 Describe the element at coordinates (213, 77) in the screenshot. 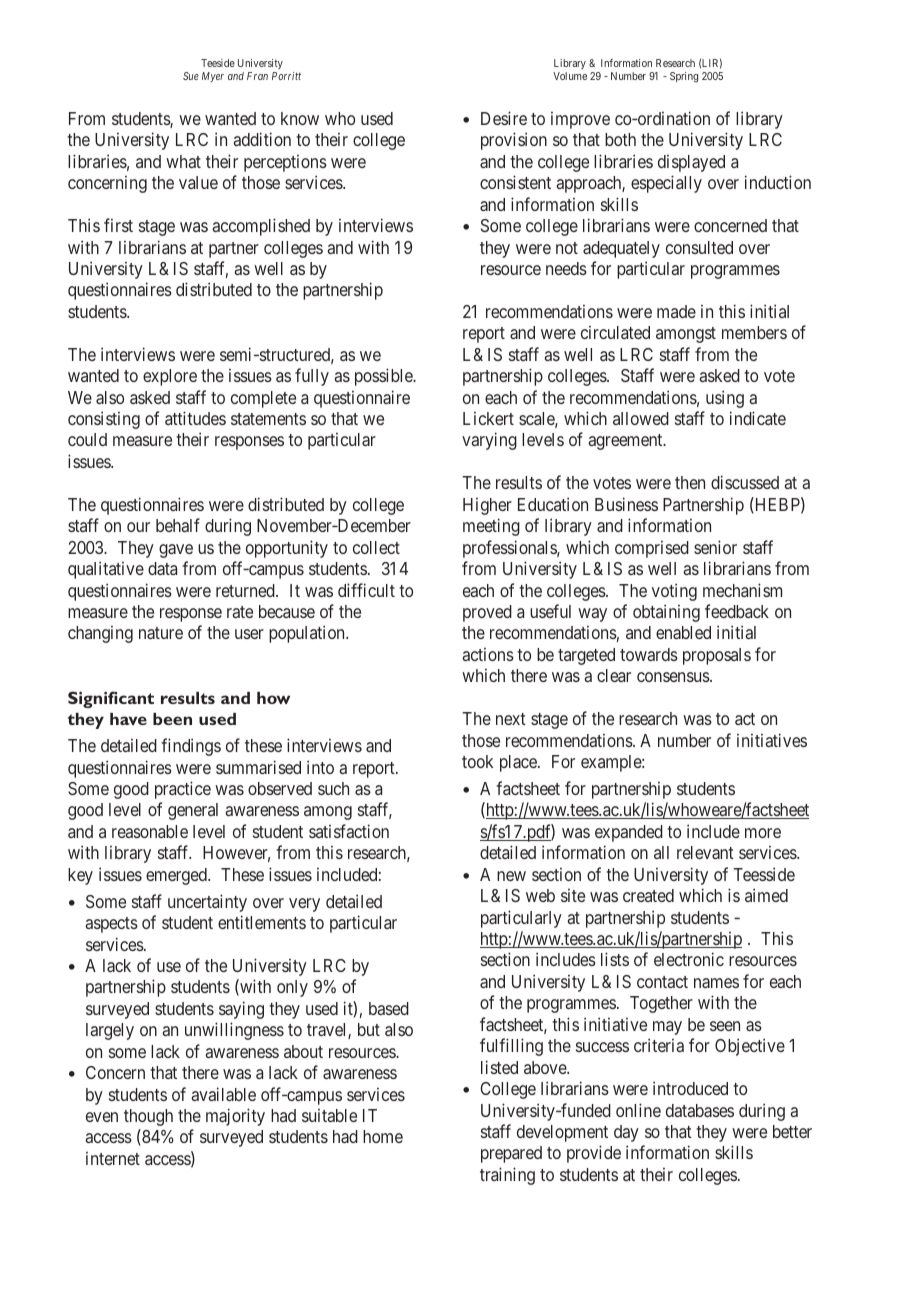

I see `Myer` at that location.
